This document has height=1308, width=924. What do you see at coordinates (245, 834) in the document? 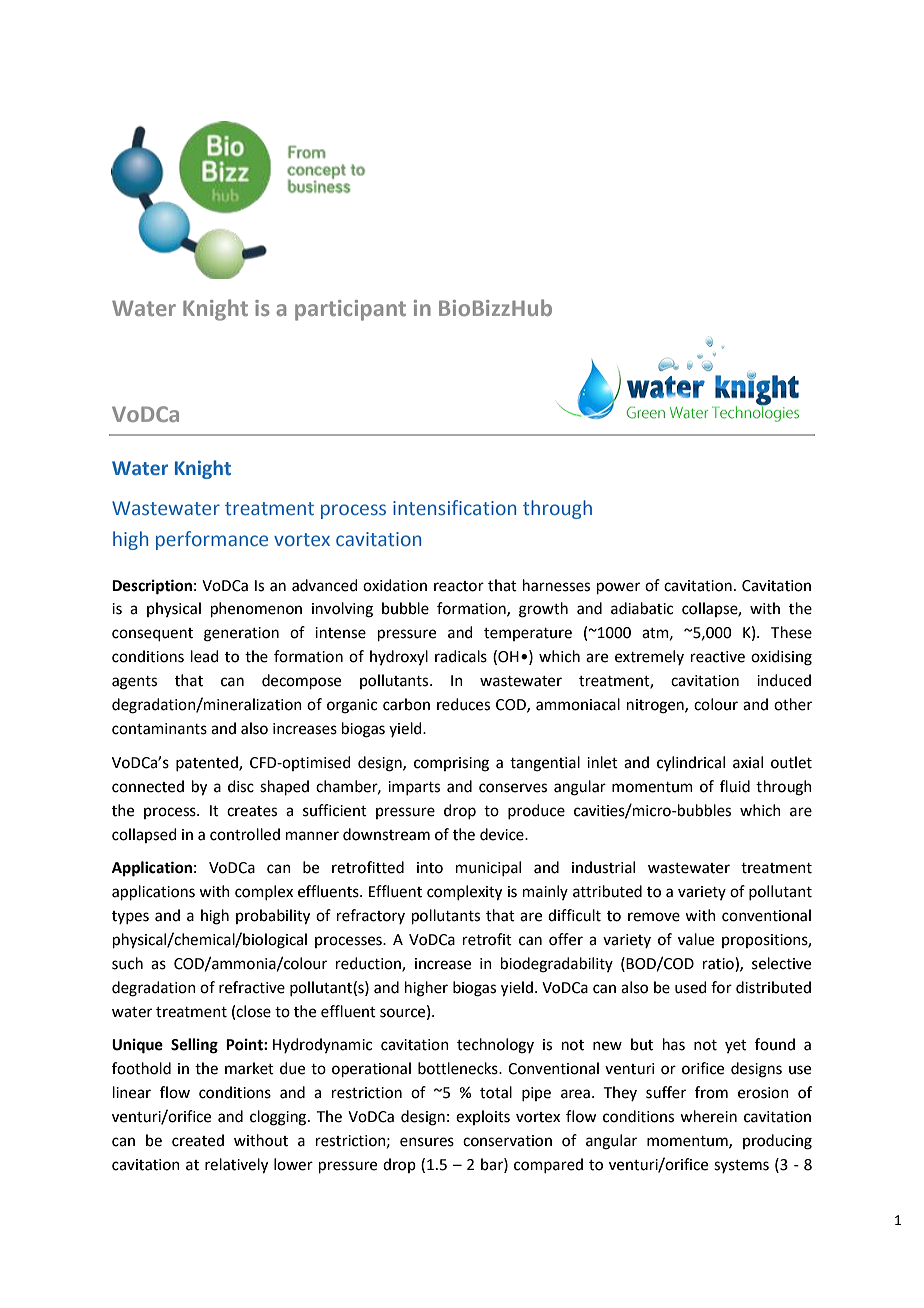
I see `controlled` at bounding box center [245, 834].
